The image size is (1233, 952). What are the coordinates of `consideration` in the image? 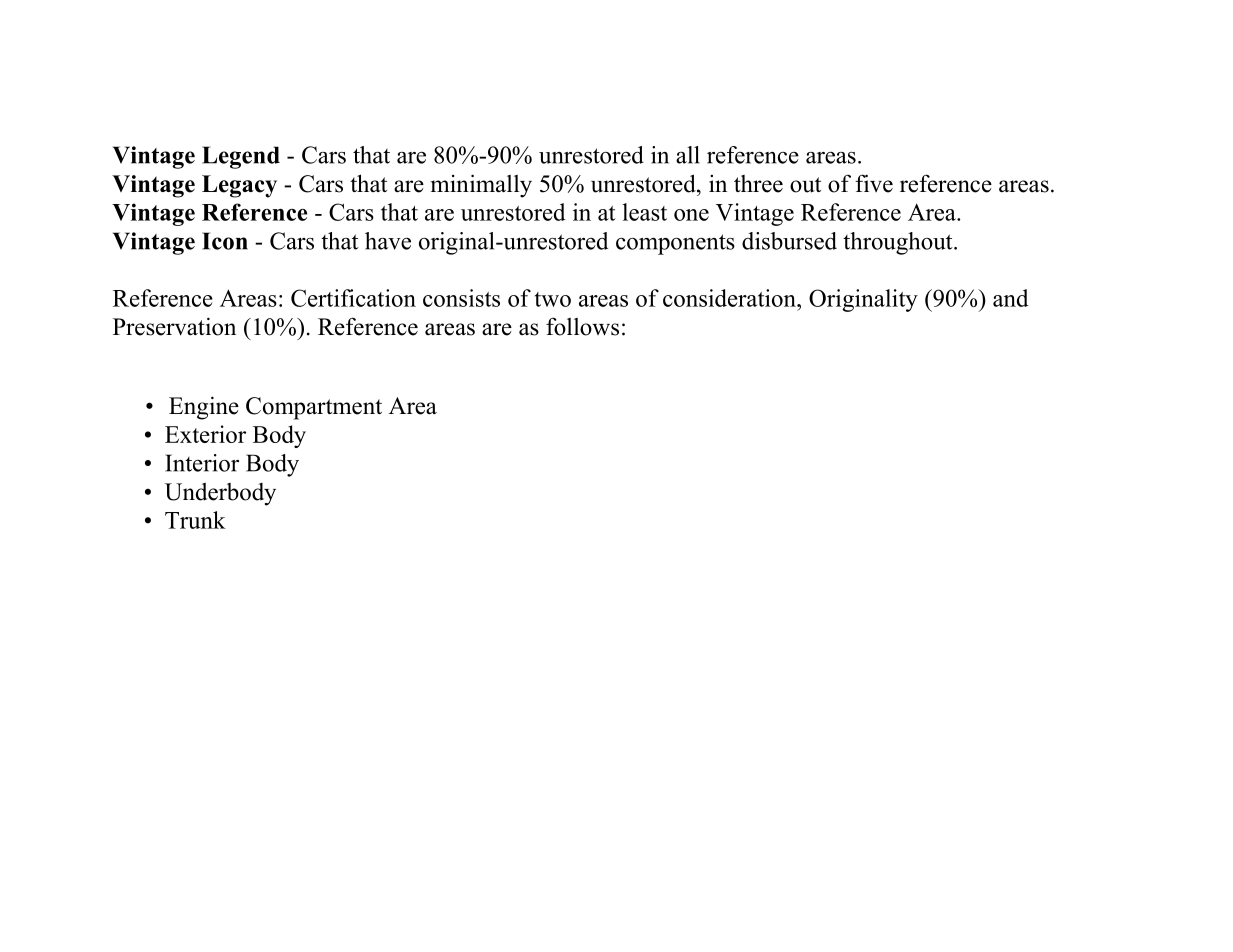 It's located at (730, 298).
